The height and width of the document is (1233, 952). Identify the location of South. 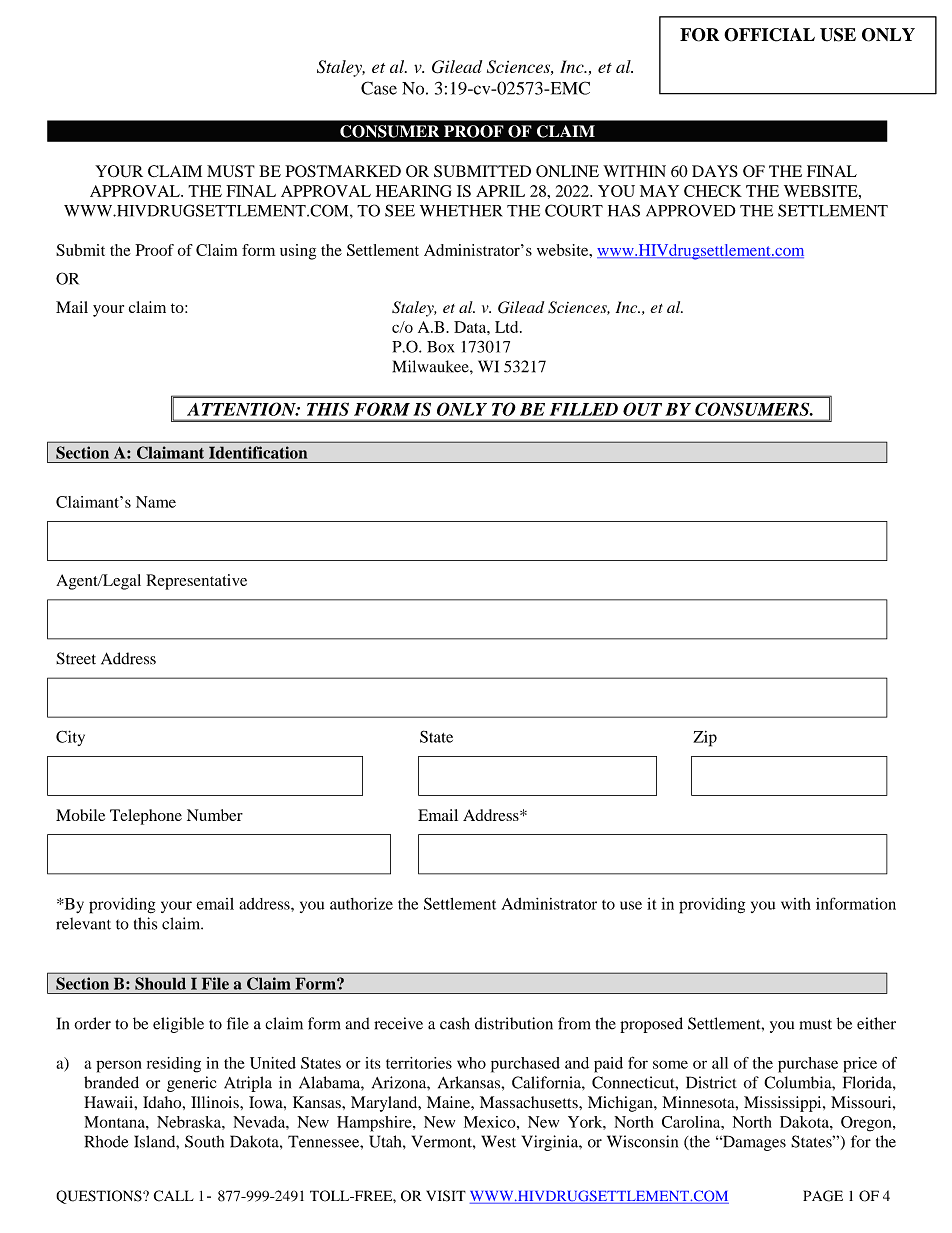
(204, 1141).
